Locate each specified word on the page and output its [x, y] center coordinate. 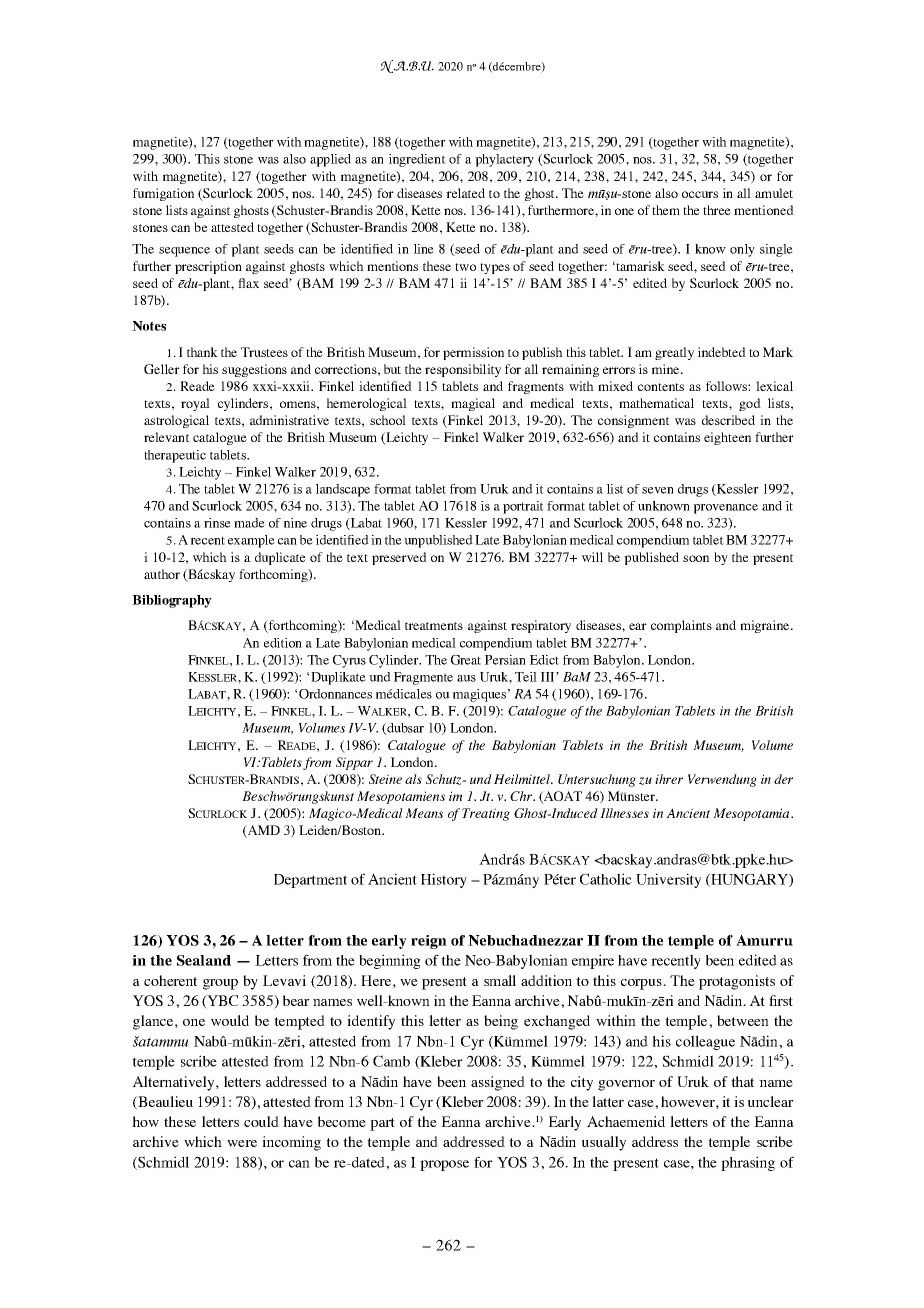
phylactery [504, 160]
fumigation [163, 194]
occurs [700, 194]
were [242, 1143]
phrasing [748, 1163]
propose [444, 1165]
